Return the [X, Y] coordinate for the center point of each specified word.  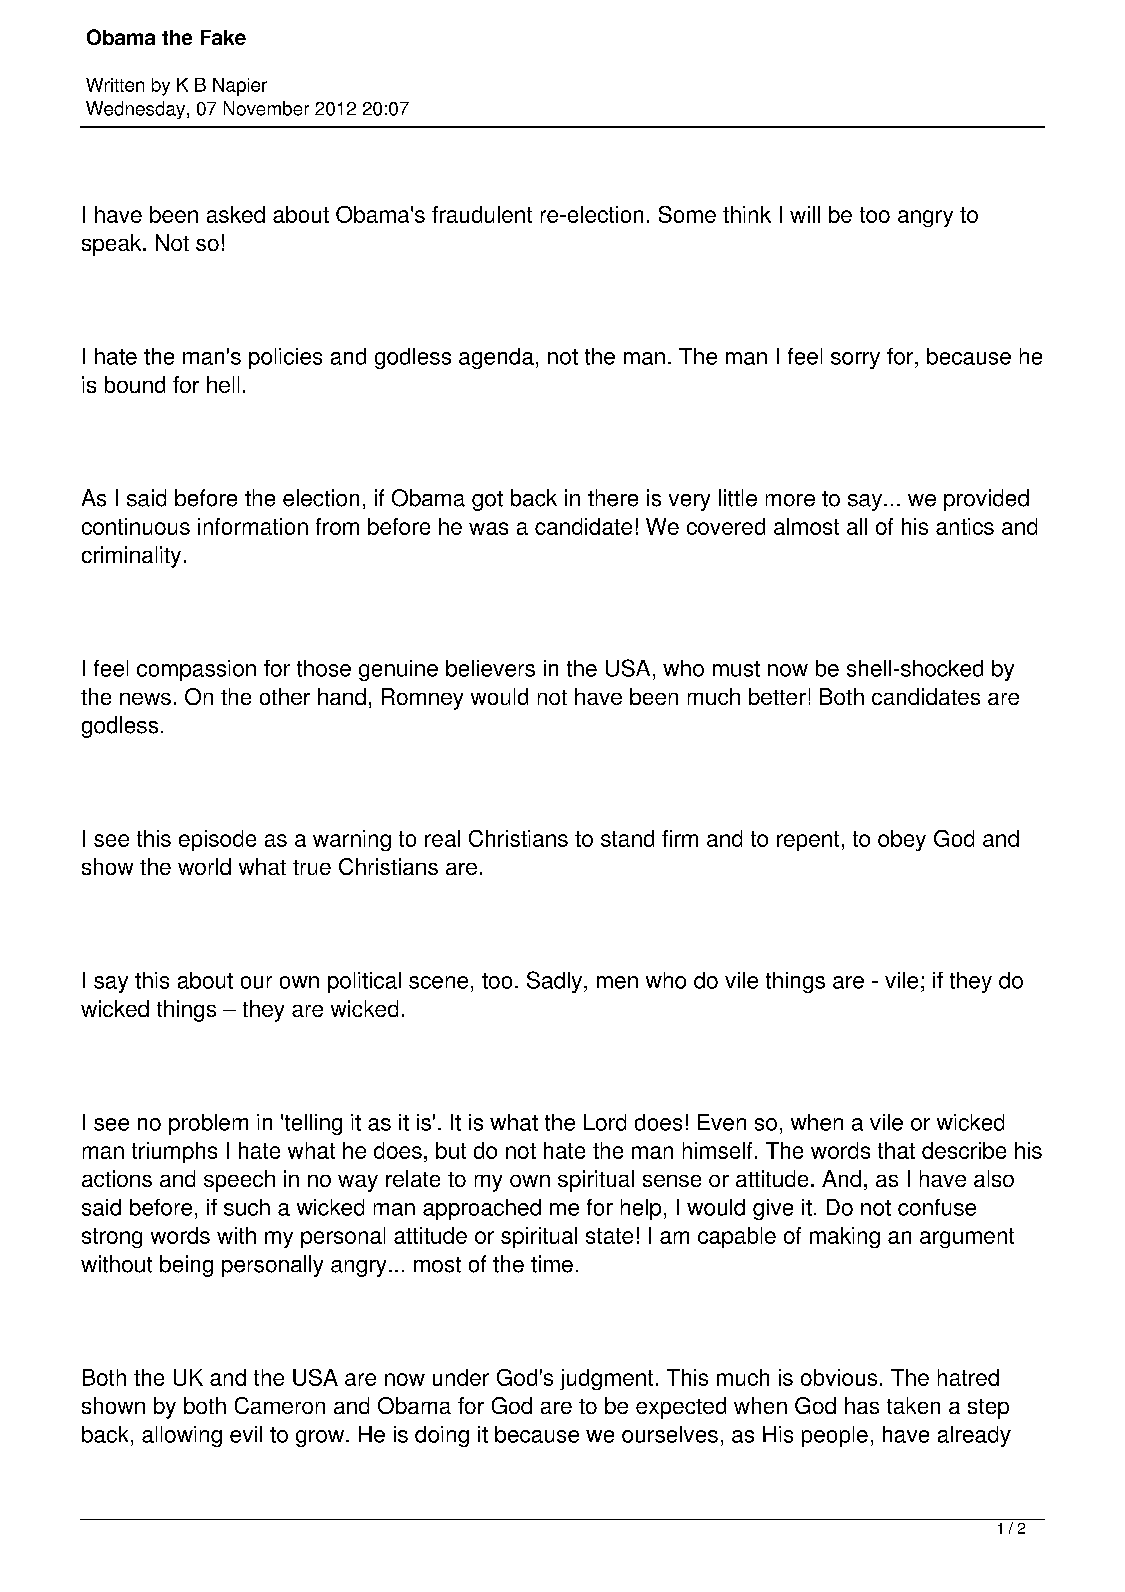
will [805, 214]
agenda [496, 358]
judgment [606, 1379]
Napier [240, 87]
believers [490, 668]
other [285, 696]
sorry [855, 360]
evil [246, 1434]
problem [208, 1124]
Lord [605, 1122]
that [896, 1150]
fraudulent [482, 214]
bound [135, 384]
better [777, 696]
